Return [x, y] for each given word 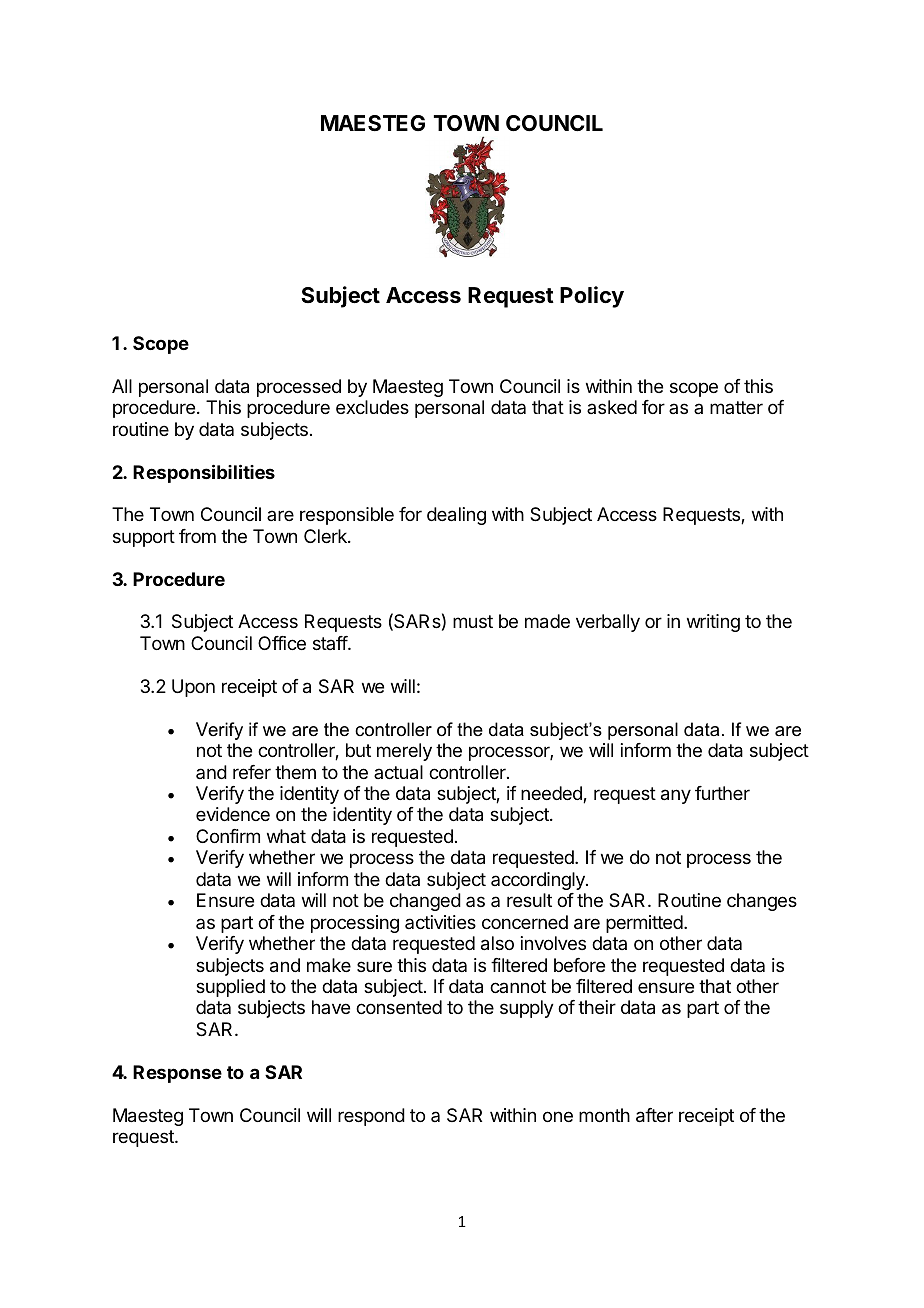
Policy [592, 297]
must [473, 621]
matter [736, 407]
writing [713, 623]
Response [177, 1074]
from [197, 536]
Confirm [228, 836]
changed [425, 902]
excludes [372, 407]
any [676, 796]
